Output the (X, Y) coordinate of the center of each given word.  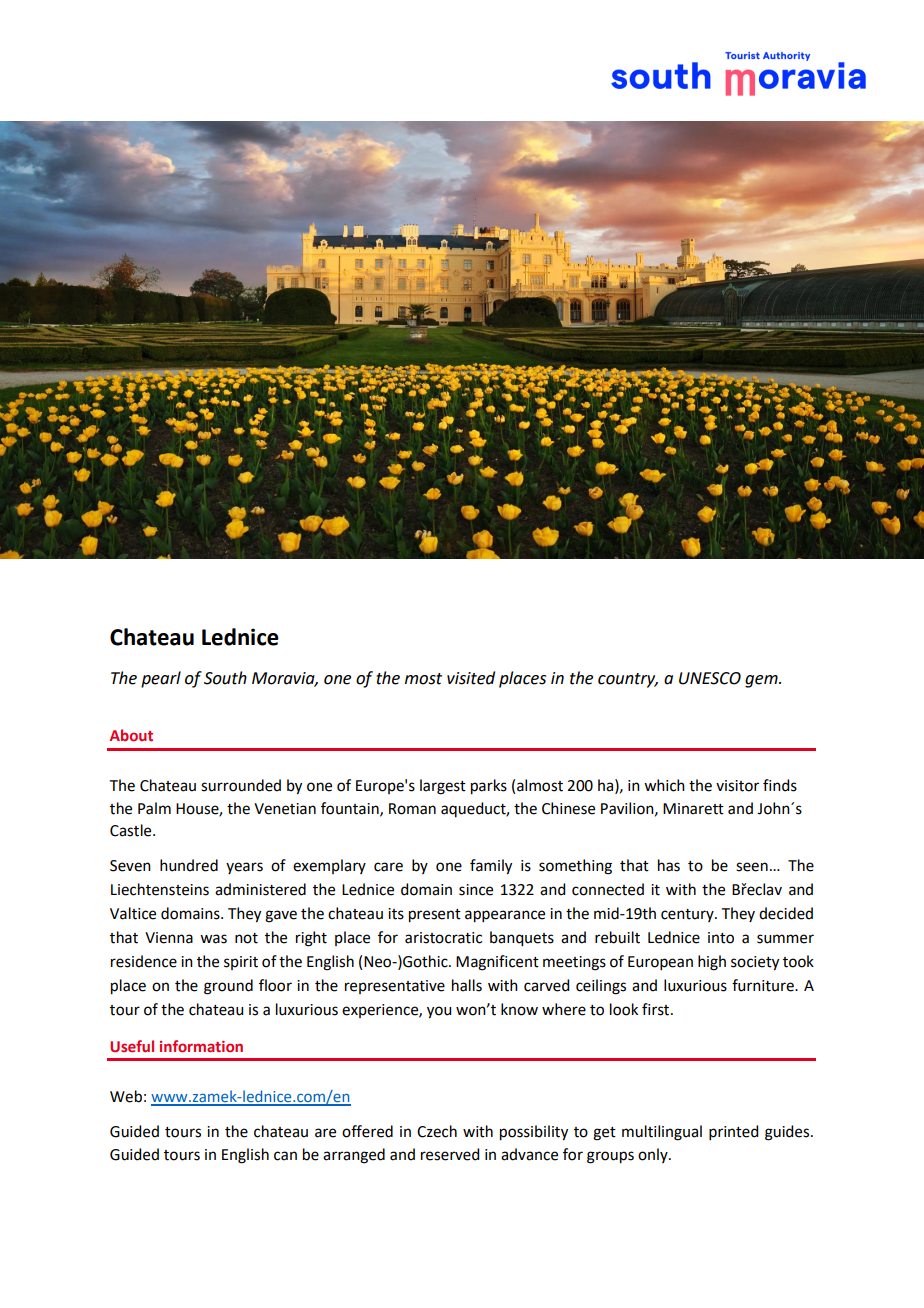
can (285, 1156)
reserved (450, 1154)
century (688, 915)
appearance (505, 916)
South (225, 678)
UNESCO (710, 678)
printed (733, 1132)
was (213, 939)
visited (471, 678)
